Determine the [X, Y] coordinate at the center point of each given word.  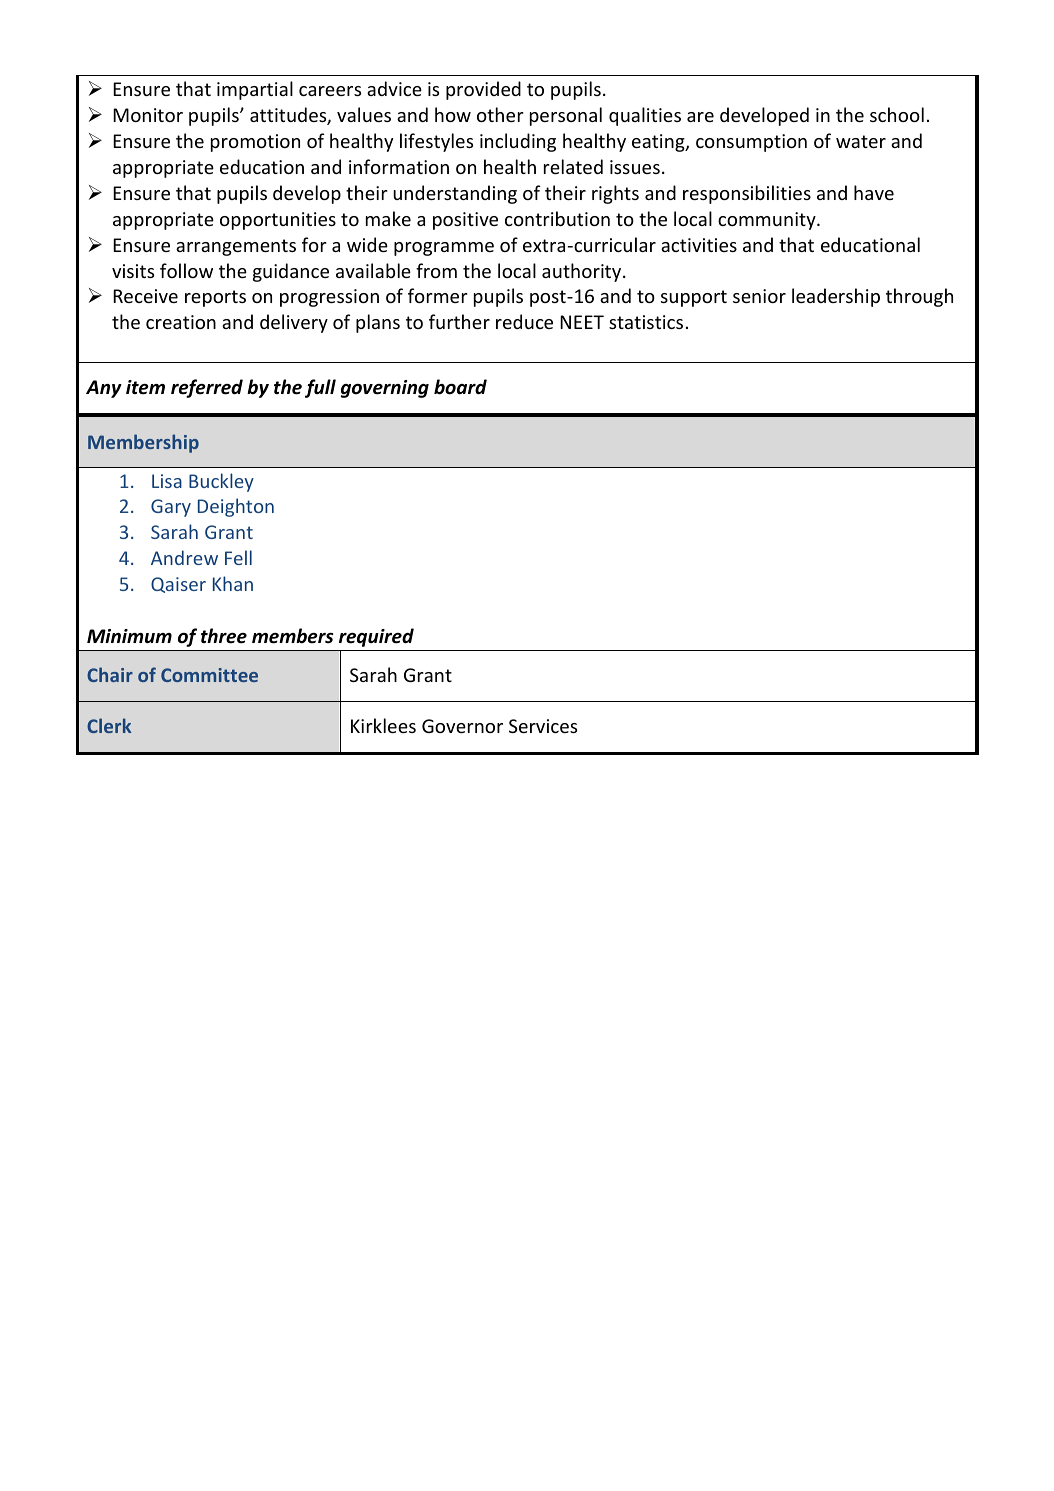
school [897, 114]
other [500, 114]
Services [543, 726]
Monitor [148, 115]
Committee [209, 675]
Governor [462, 726]
